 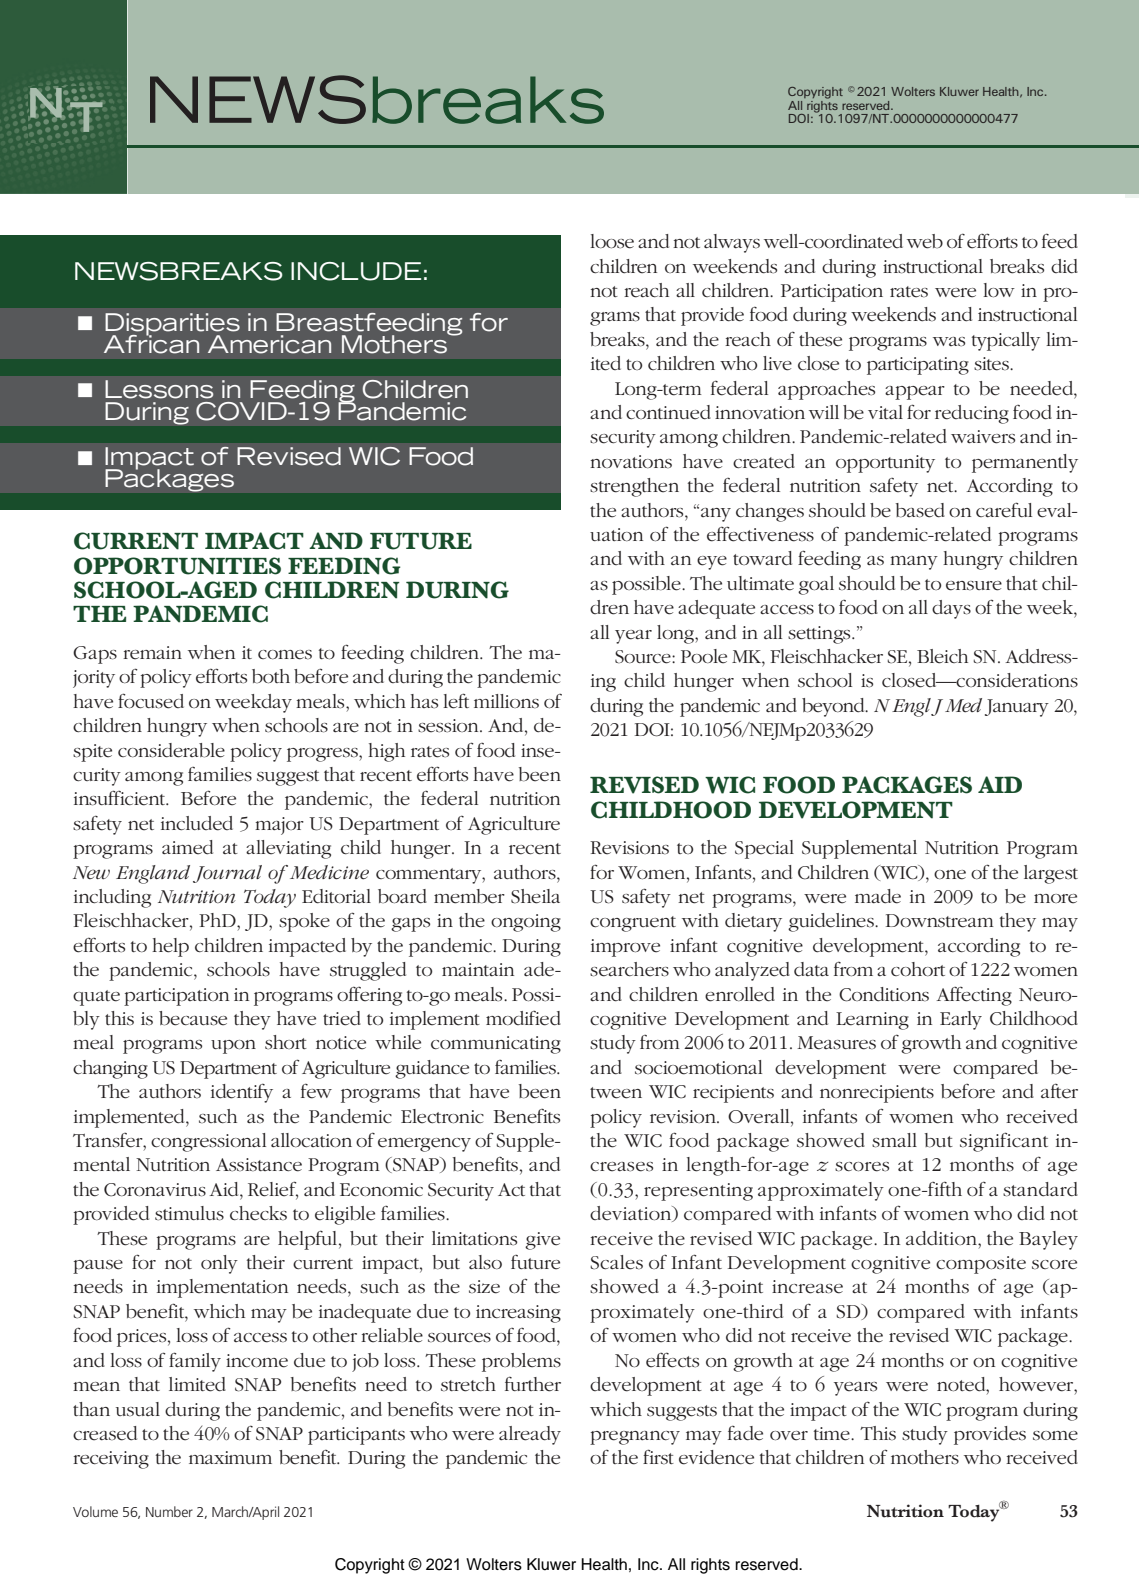 What do you see at coordinates (1017, 708) in the screenshot?
I see `January` at bounding box center [1017, 708].
